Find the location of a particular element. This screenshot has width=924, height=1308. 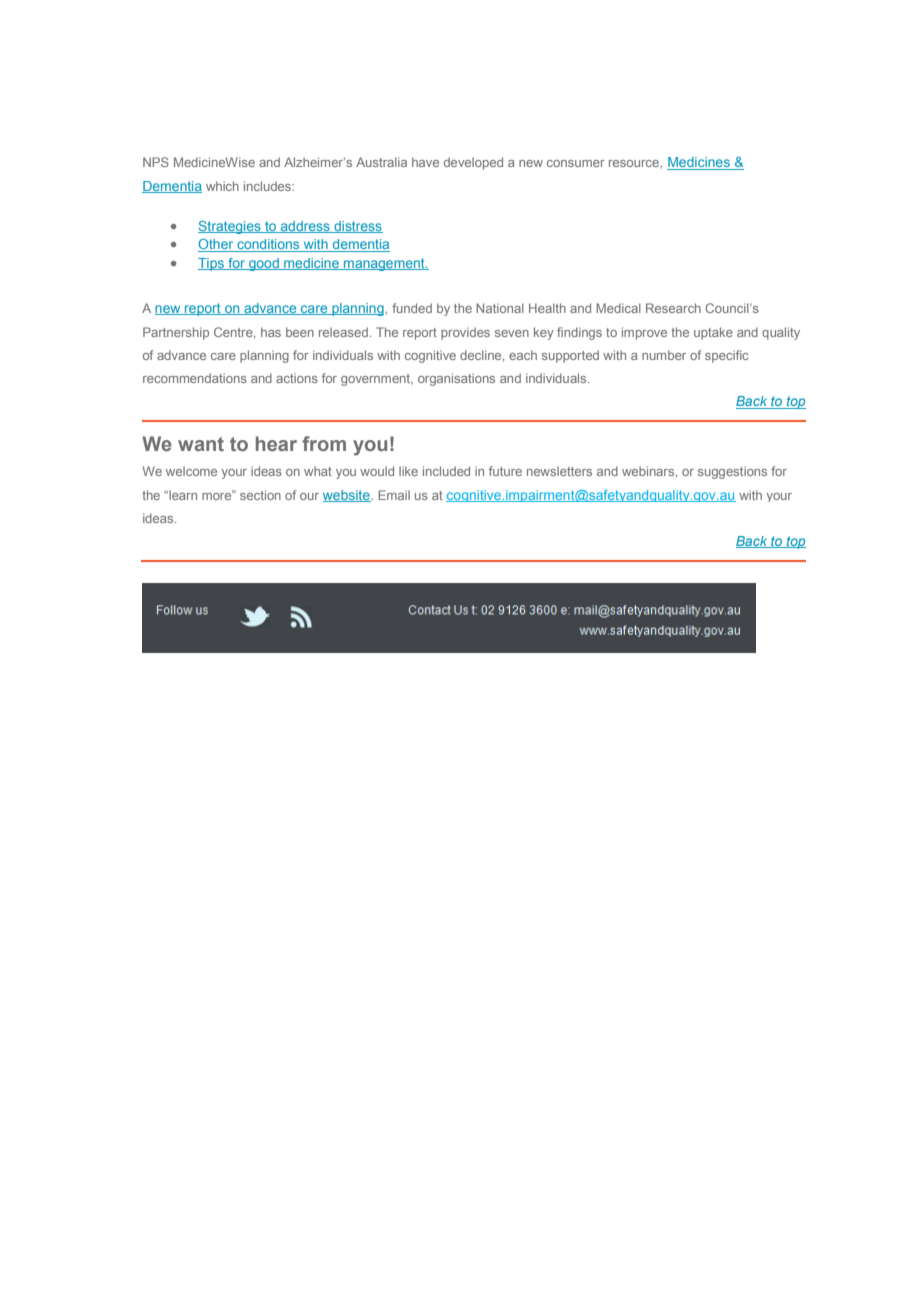

provides is located at coordinates (465, 333).
